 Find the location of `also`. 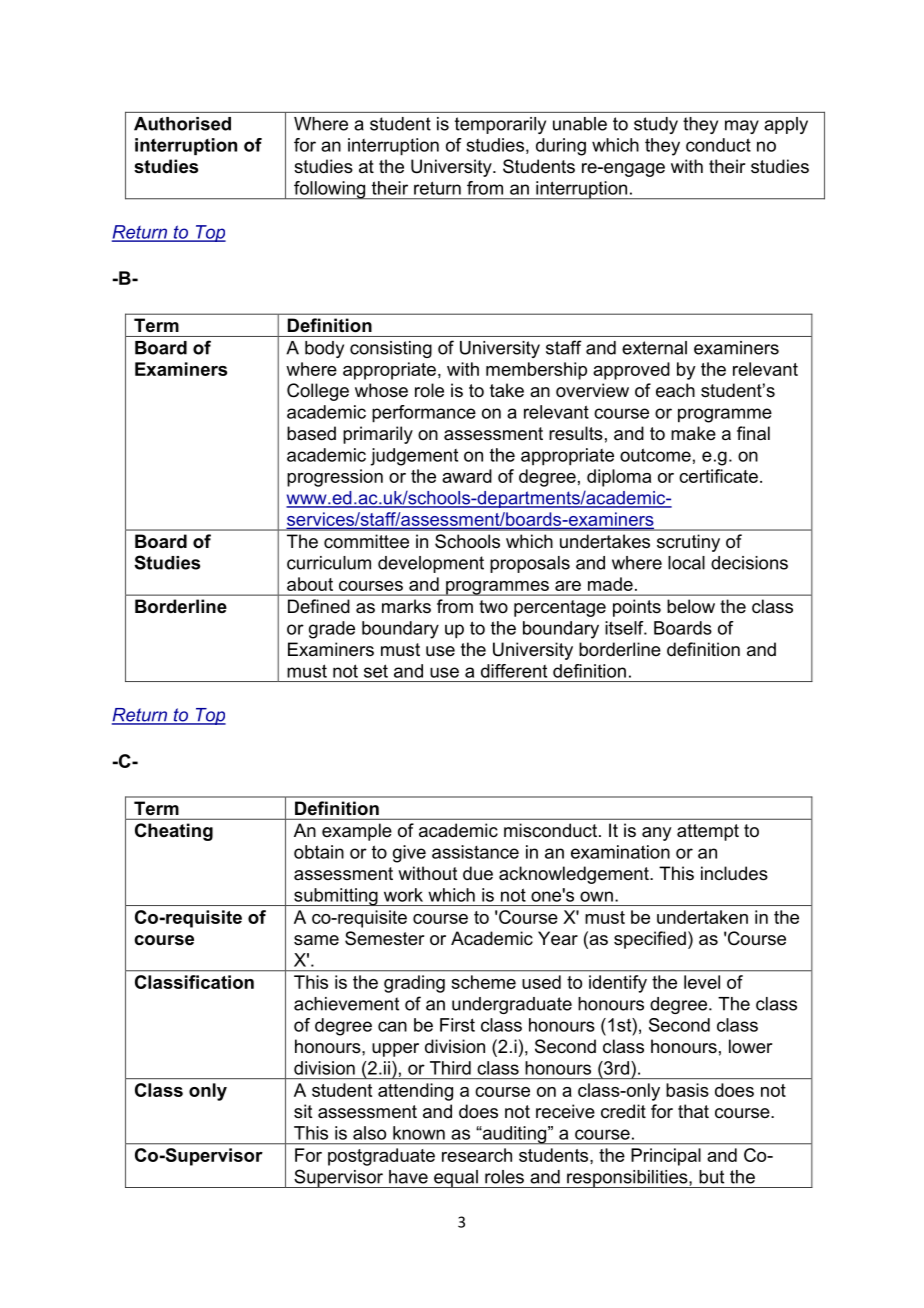

also is located at coordinates (369, 1133).
